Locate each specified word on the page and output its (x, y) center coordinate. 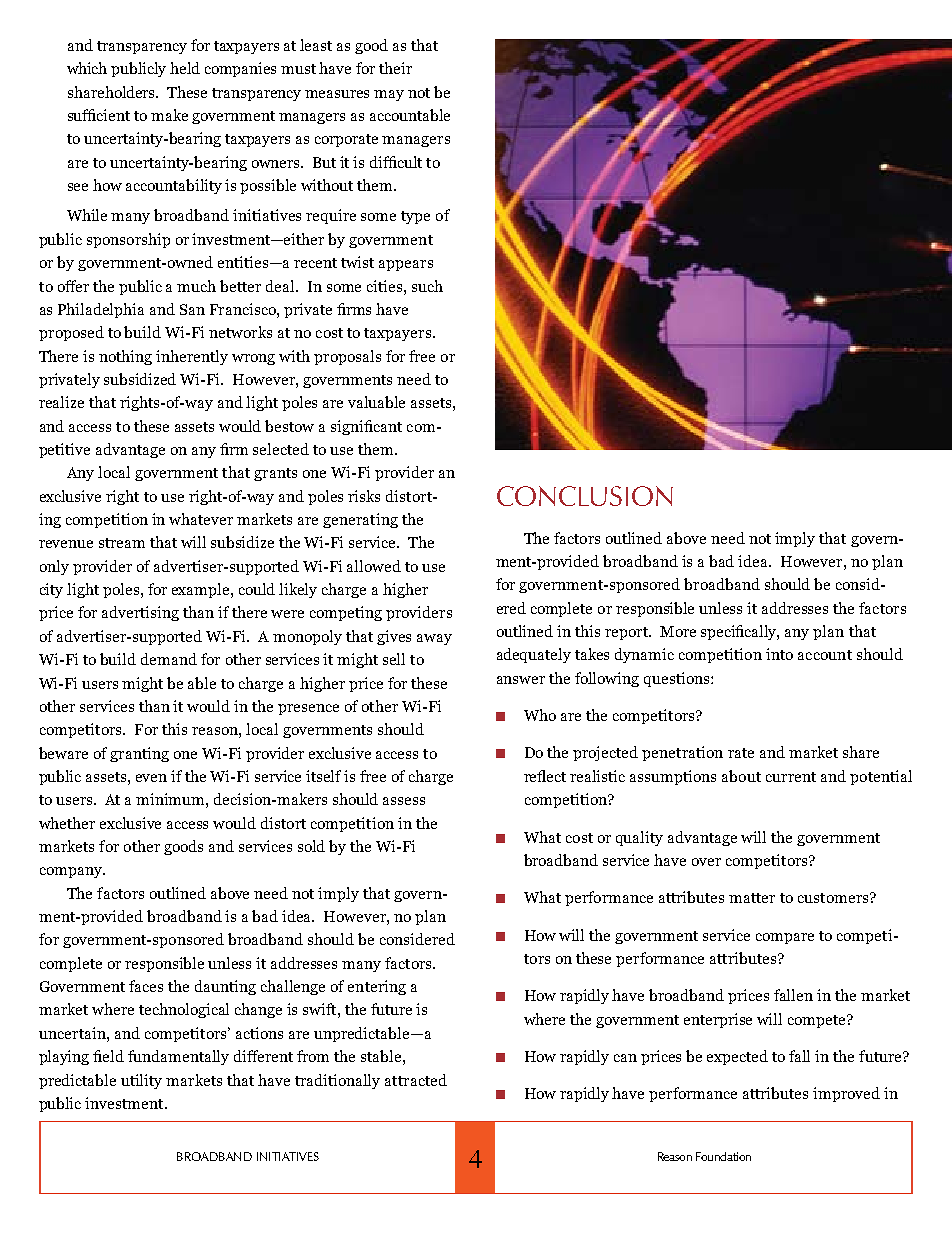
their (395, 68)
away (434, 639)
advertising (140, 613)
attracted (416, 1080)
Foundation (723, 1156)
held (185, 68)
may (389, 95)
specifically (740, 632)
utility (141, 1081)
